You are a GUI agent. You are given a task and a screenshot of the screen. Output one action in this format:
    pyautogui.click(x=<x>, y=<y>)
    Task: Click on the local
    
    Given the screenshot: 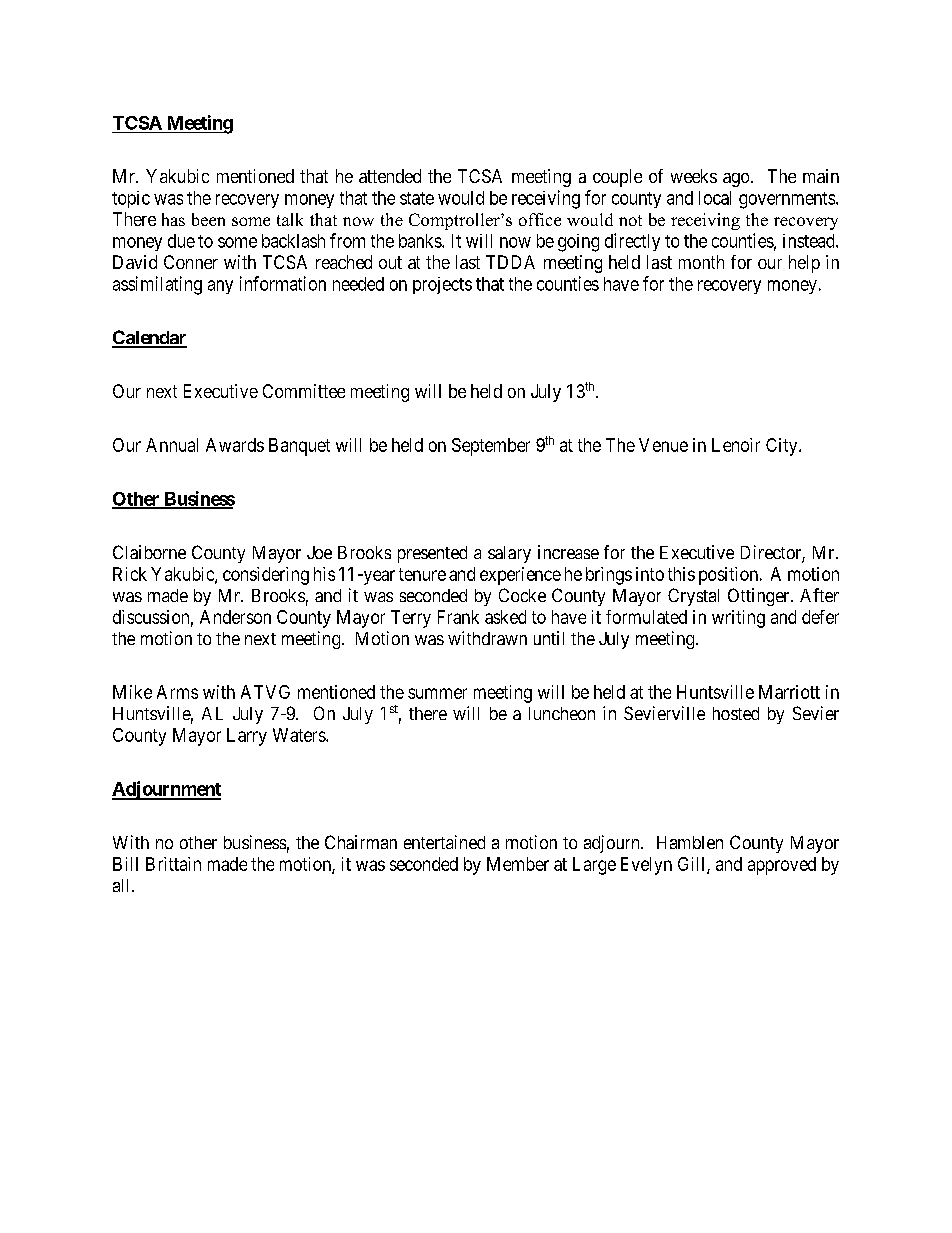 What is the action you would take?
    pyautogui.click(x=715, y=198)
